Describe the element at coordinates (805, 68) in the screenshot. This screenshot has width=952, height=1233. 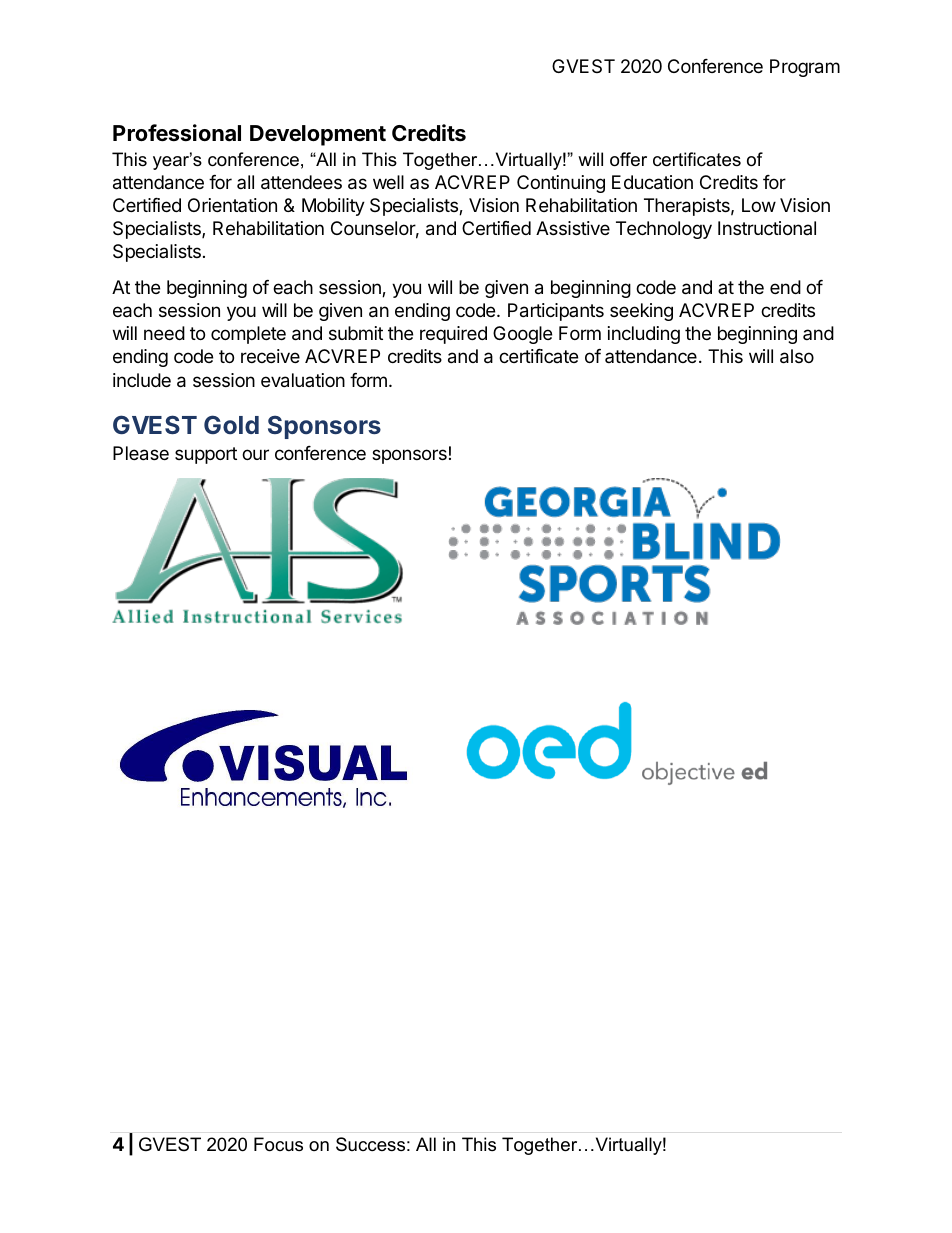
I see `Program` at that location.
